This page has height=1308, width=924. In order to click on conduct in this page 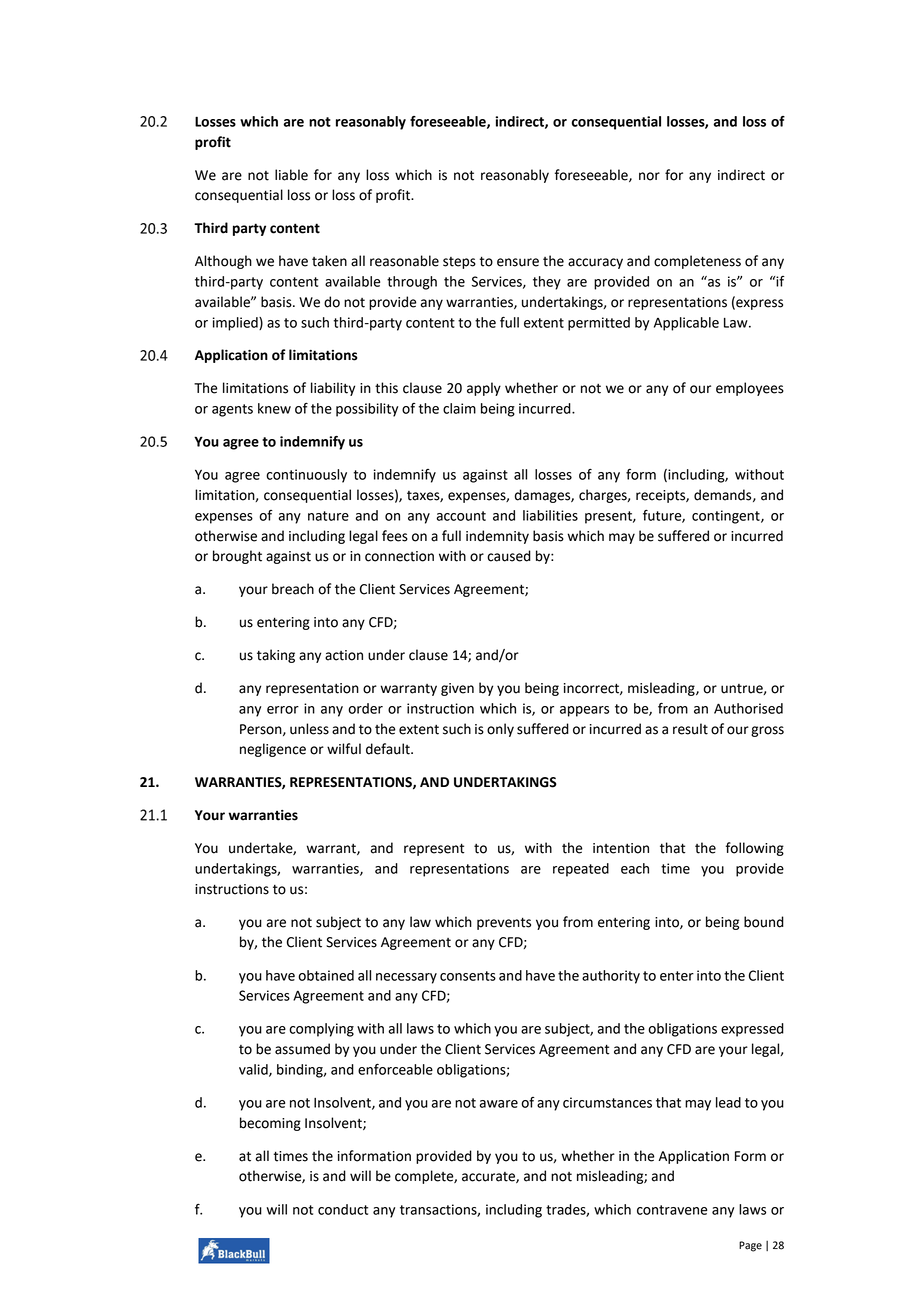, I will do `click(343, 1209)`.
